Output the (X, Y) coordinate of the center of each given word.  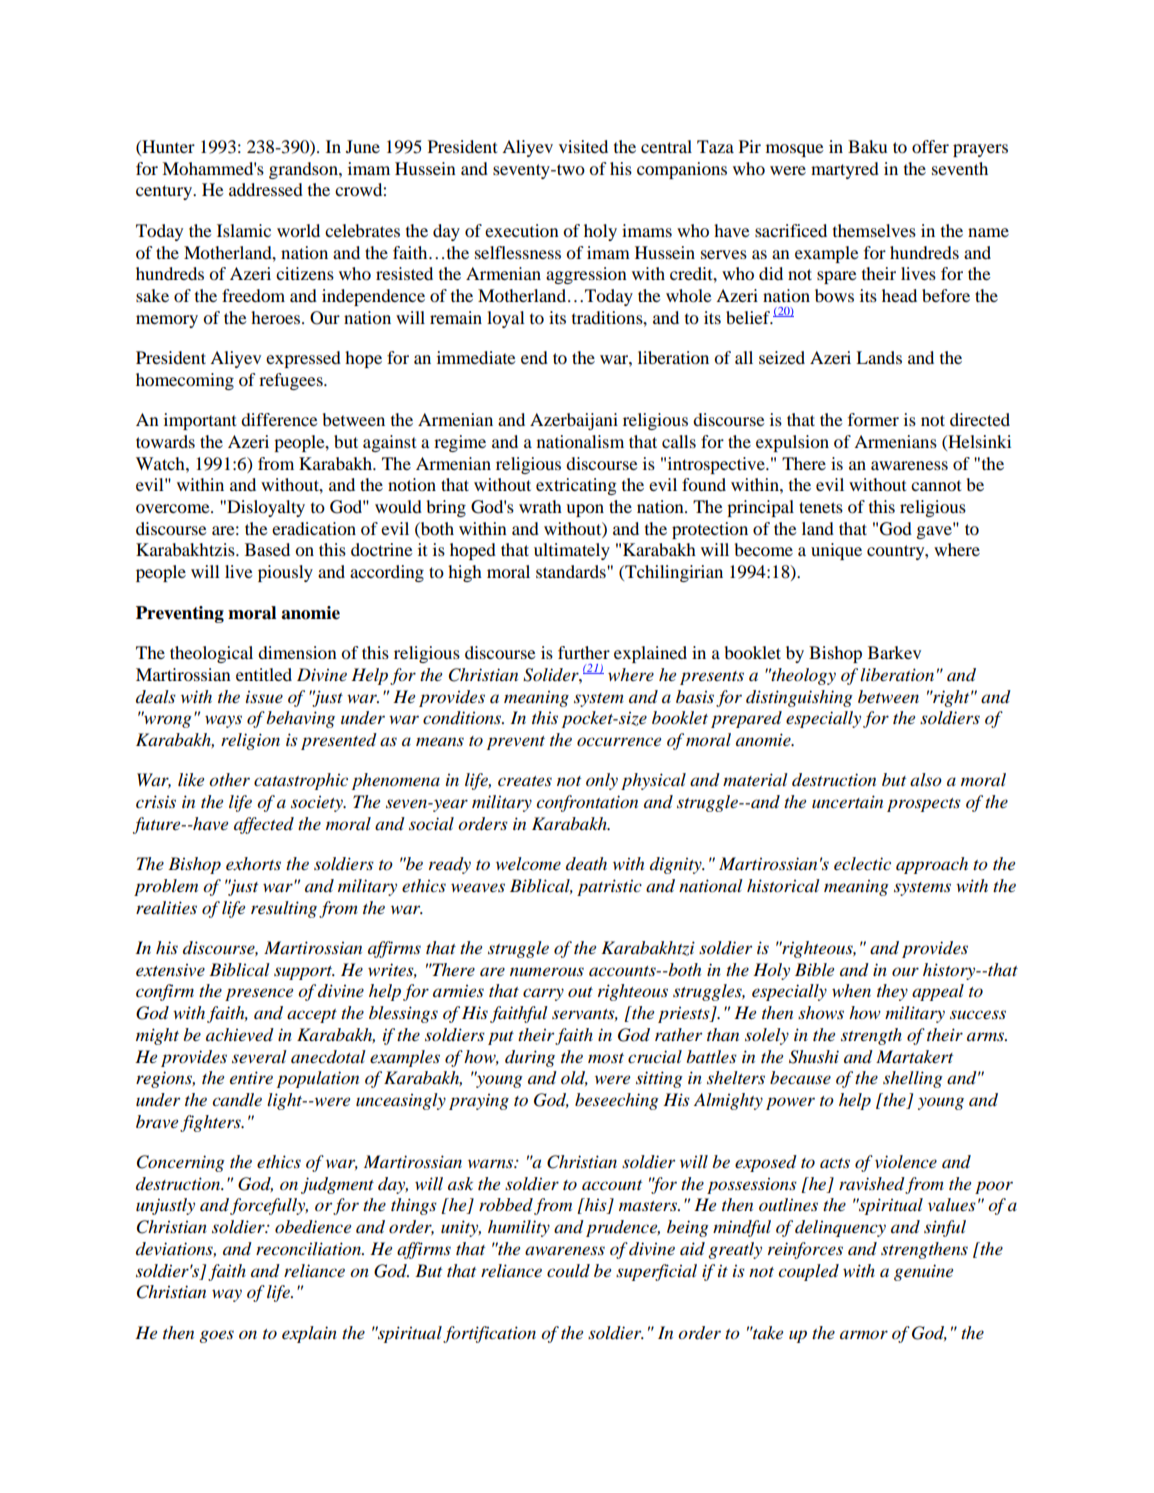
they (892, 992)
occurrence (619, 742)
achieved (240, 1035)
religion (250, 741)
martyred (845, 170)
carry (543, 994)
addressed (266, 189)
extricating (576, 486)
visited (583, 146)
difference (279, 419)
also (926, 780)
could (568, 1271)
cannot (936, 485)
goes (216, 1336)
